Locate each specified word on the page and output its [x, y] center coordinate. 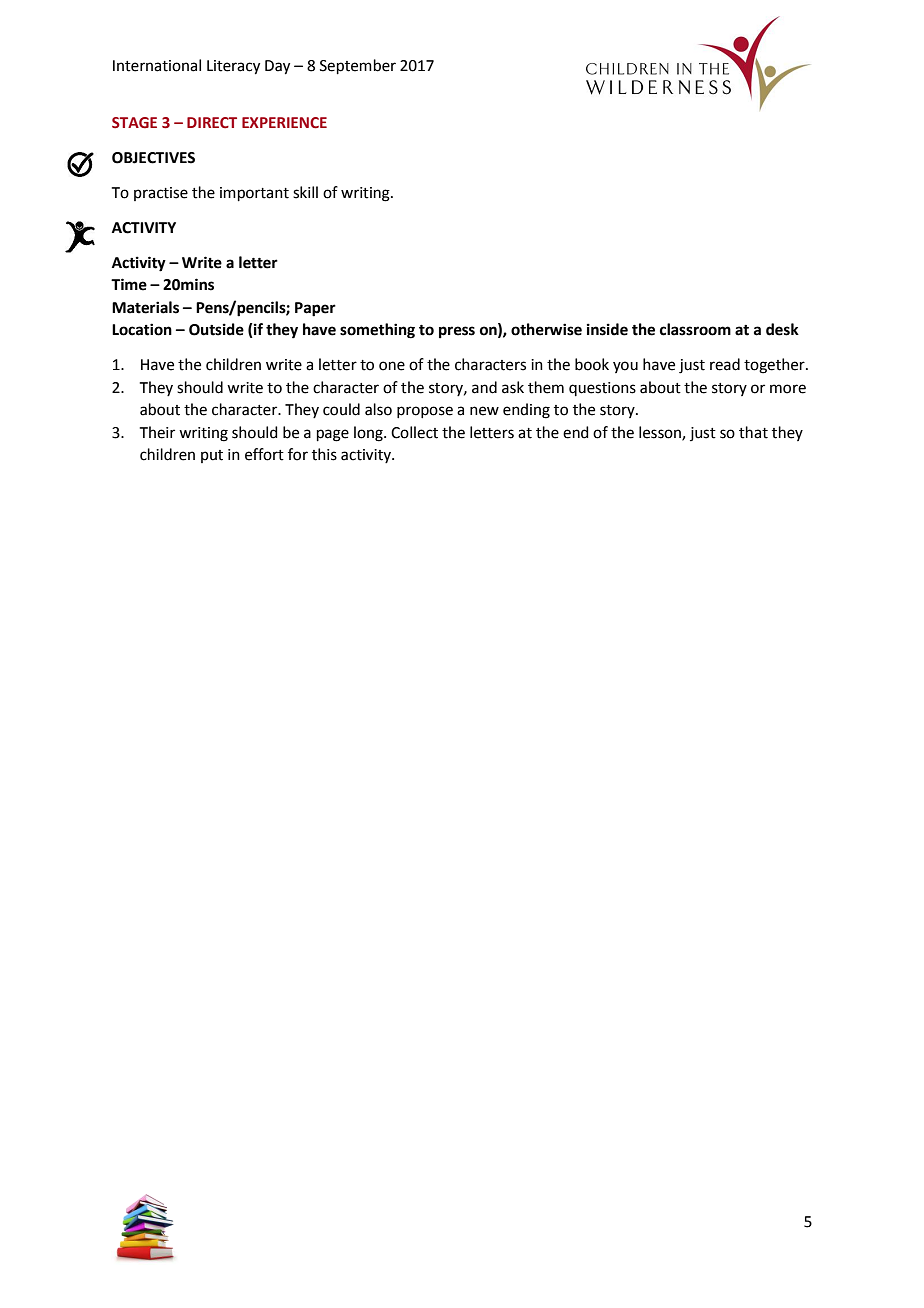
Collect [414, 432]
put [212, 456]
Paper [315, 309]
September [358, 66]
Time [129, 284]
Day [277, 67]
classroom [695, 329]
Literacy [233, 67]
